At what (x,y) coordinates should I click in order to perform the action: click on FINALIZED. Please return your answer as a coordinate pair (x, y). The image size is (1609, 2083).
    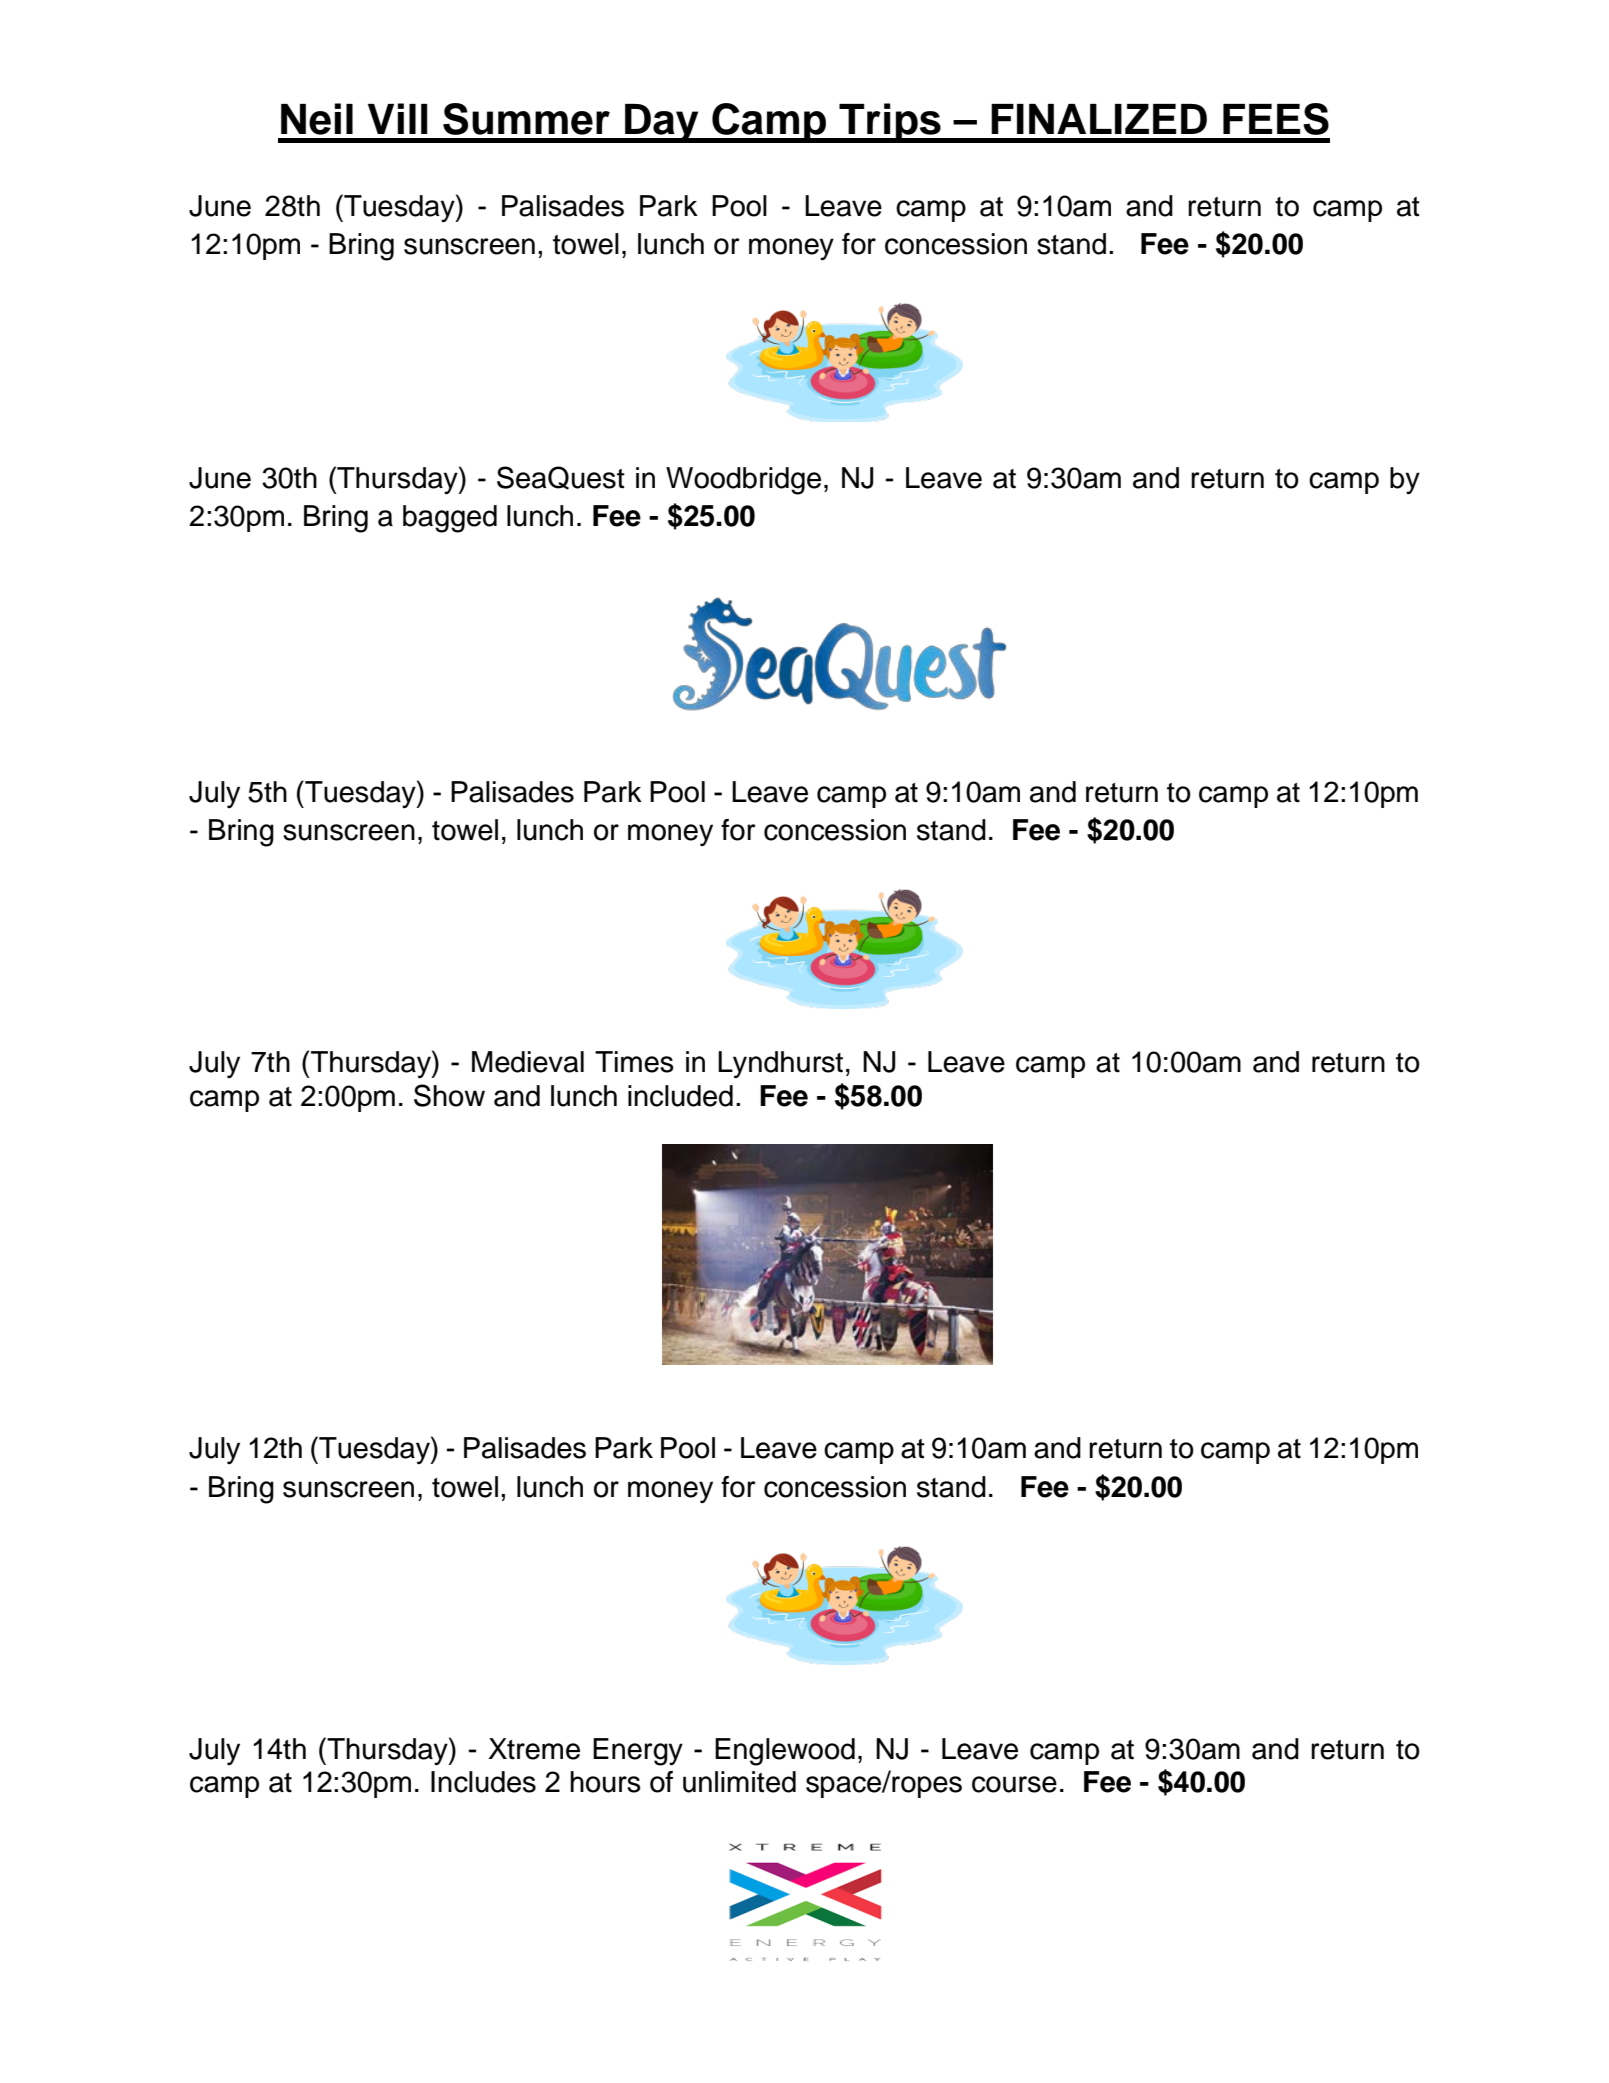
    Looking at the image, I should click on (1099, 119).
